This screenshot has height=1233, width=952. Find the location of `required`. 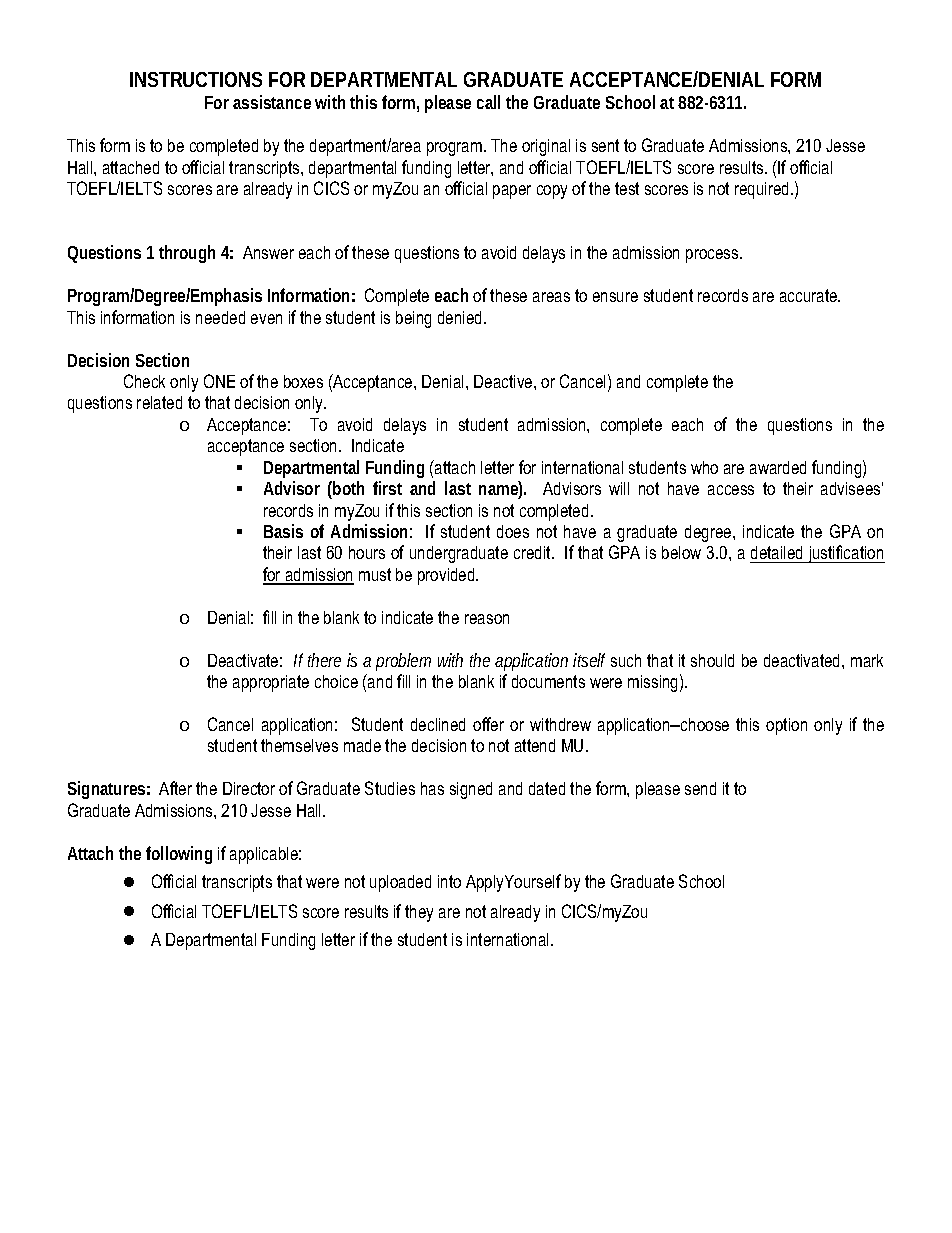

required is located at coordinates (763, 190).
